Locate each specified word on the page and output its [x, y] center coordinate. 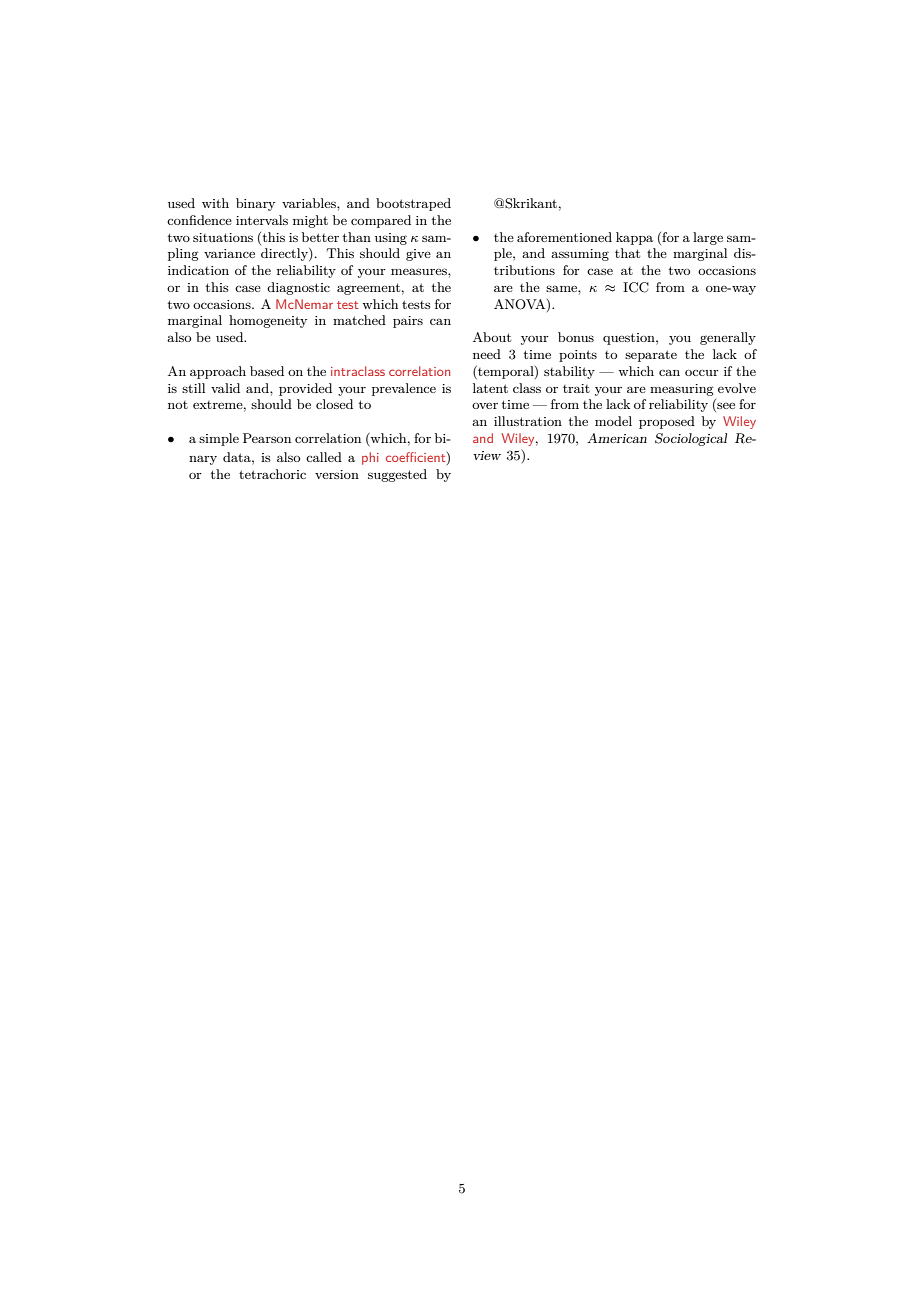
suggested [397, 475]
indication [198, 270]
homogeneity [268, 321]
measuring [682, 390]
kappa [634, 238]
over [485, 405]
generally [728, 338]
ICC [636, 287]
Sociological [691, 439]
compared [381, 221]
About [492, 337]
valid [225, 388]
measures [420, 271]
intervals [262, 220]
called [324, 457]
